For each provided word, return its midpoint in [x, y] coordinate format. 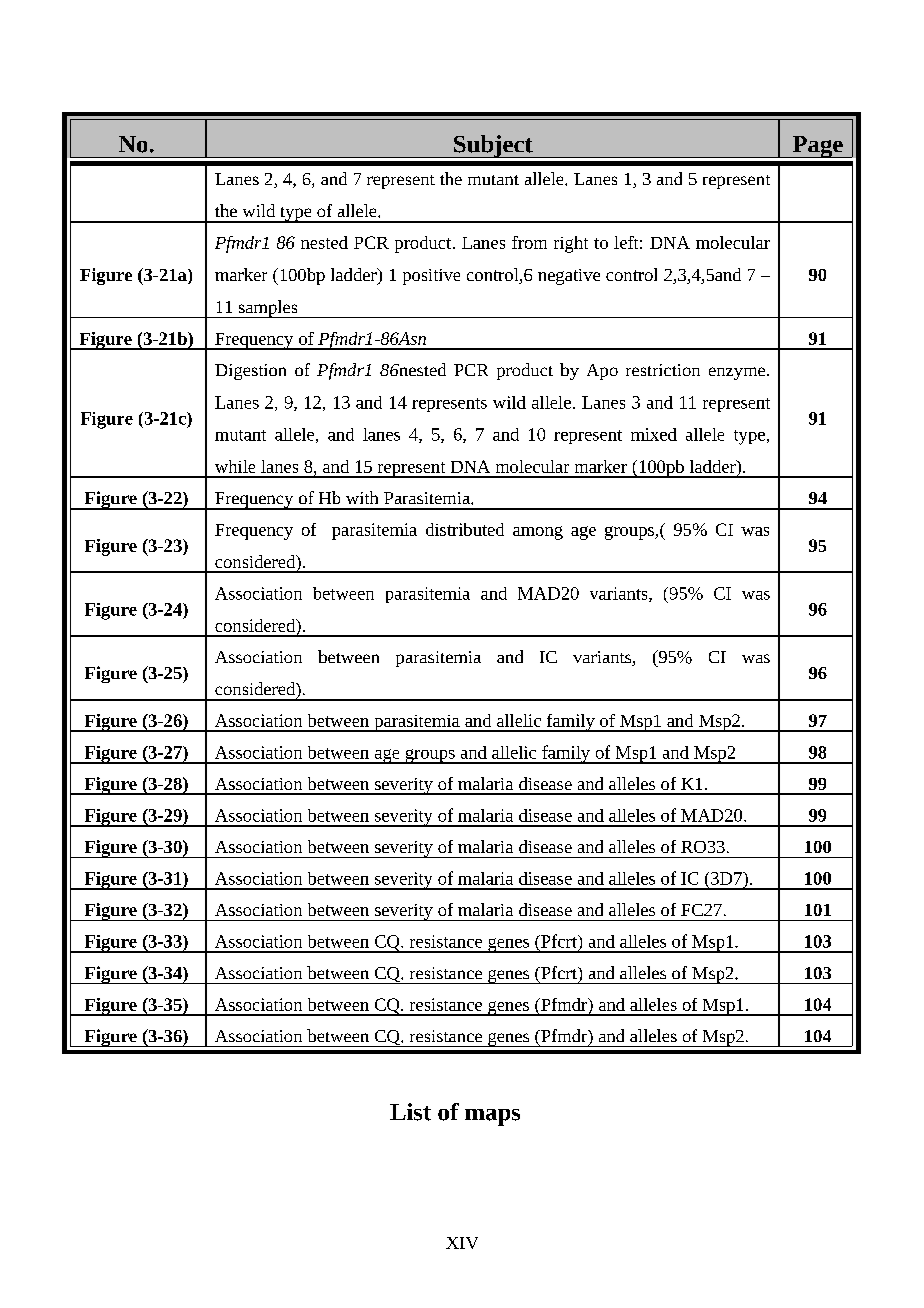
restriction [663, 370]
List [410, 1112]
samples [268, 309]
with [362, 497]
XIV [462, 1243]
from [529, 242]
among [538, 533]
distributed [465, 529]
